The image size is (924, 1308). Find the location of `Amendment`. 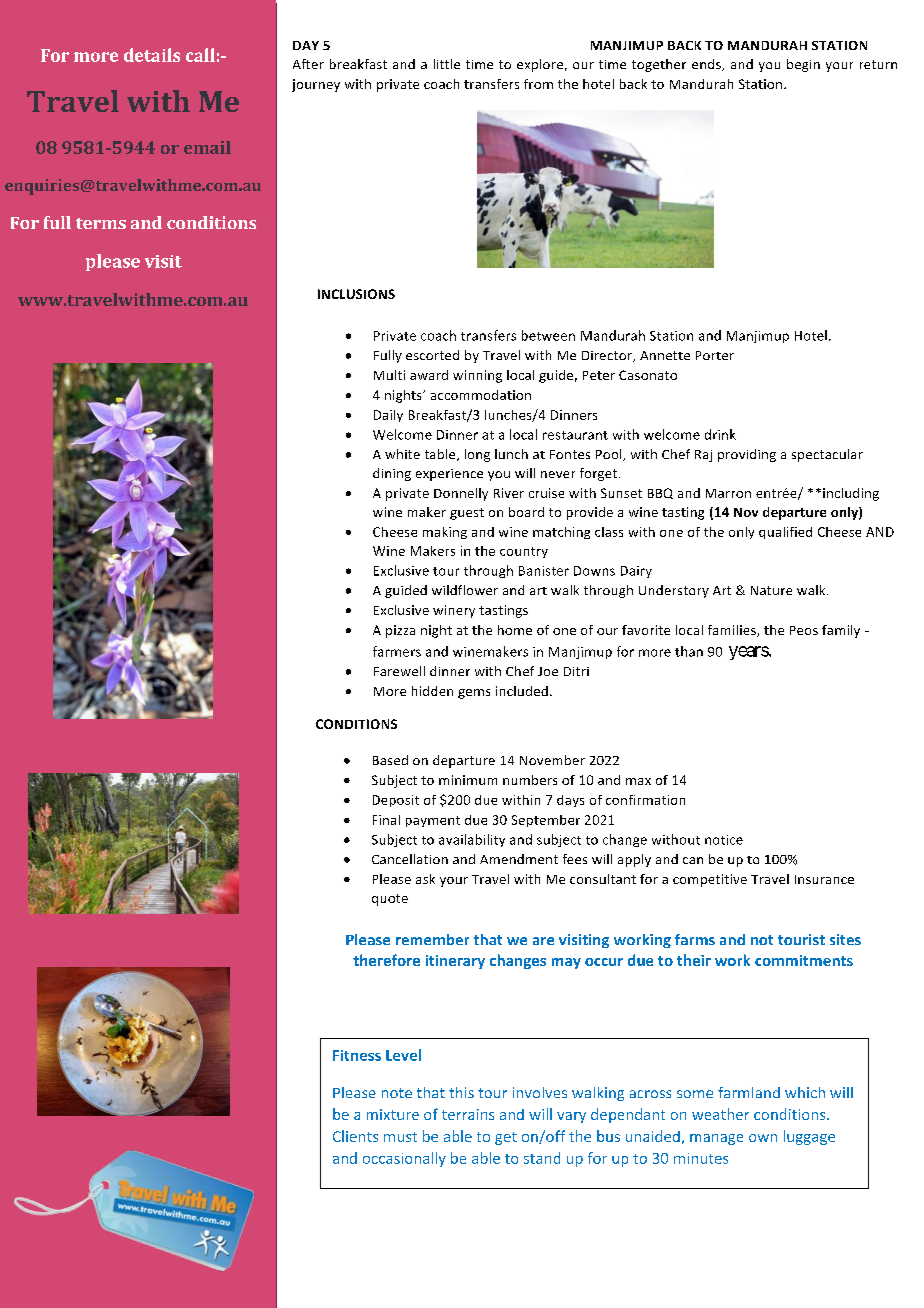

Amendment is located at coordinates (519, 859).
